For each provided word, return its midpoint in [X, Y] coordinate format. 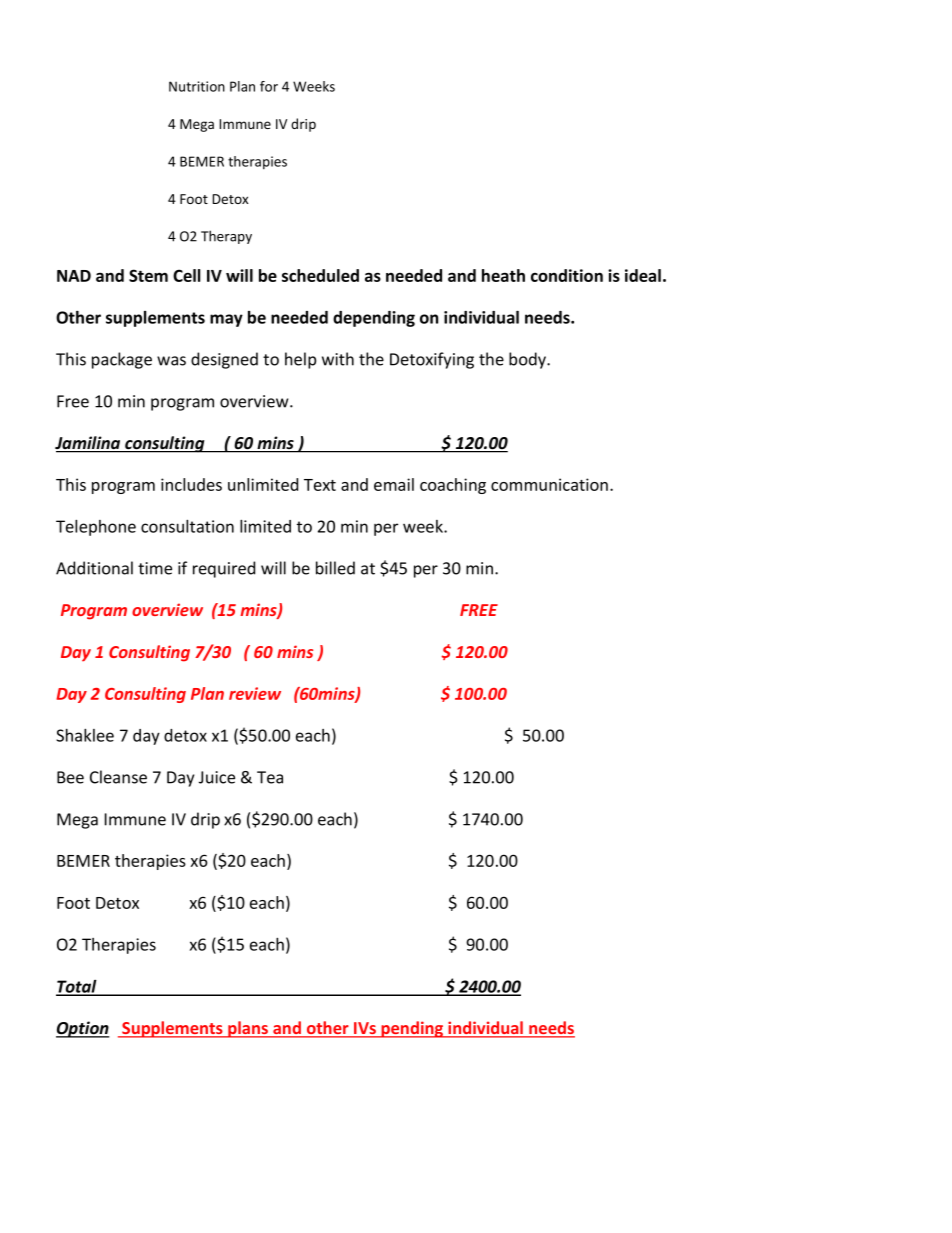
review [255, 693]
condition [567, 275]
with [338, 359]
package [122, 360]
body [529, 360]
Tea [270, 777]
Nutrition [197, 86]
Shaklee [85, 735]
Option [82, 1029]
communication [549, 484]
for [269, 86]
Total [77, 987]
